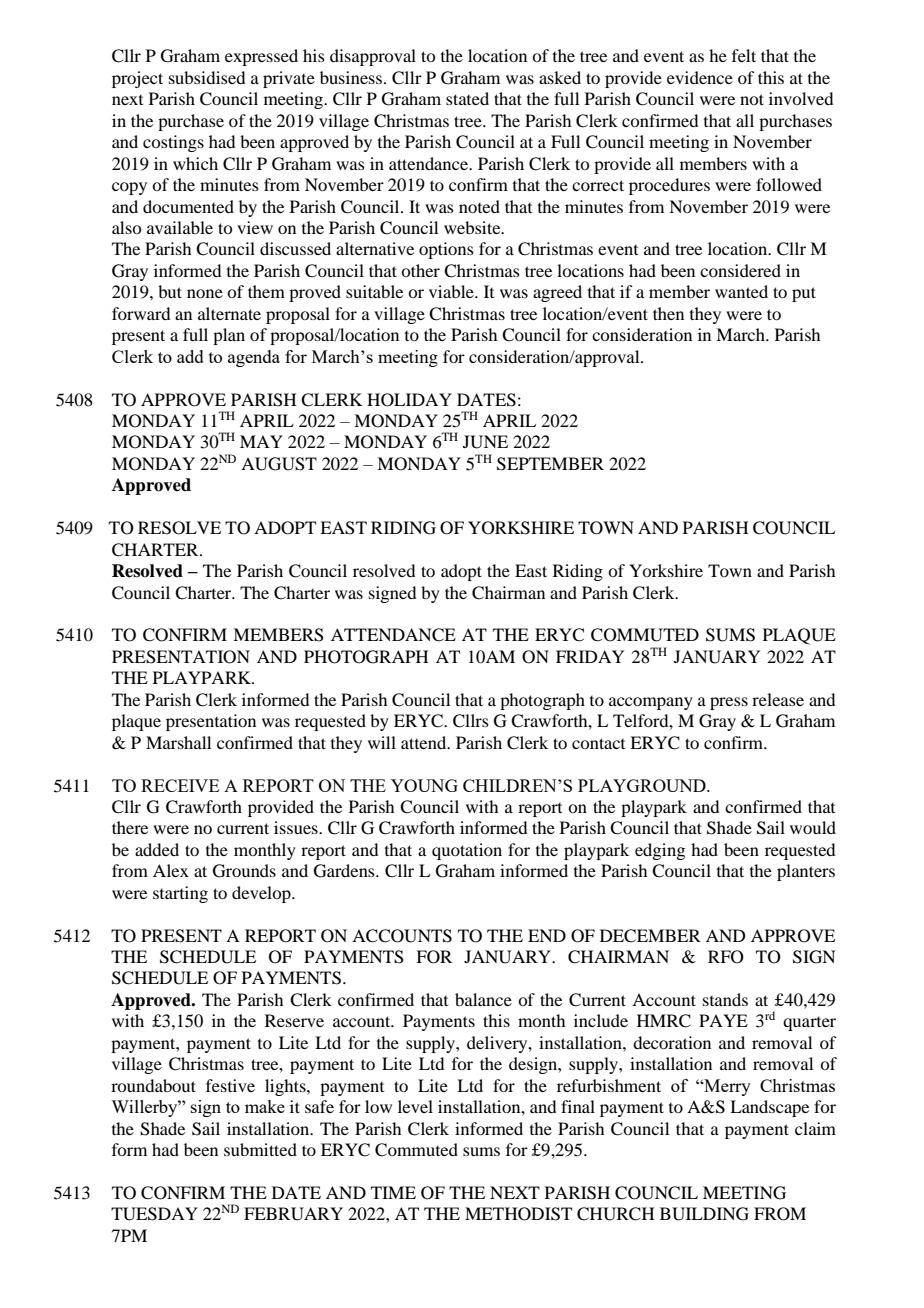 The height and width of the screenshot is (1308, 924). What do you see at coordinates (704, 1214) in the screenshot?
I see `BUILDING` at bounding box center [704, 1214].
